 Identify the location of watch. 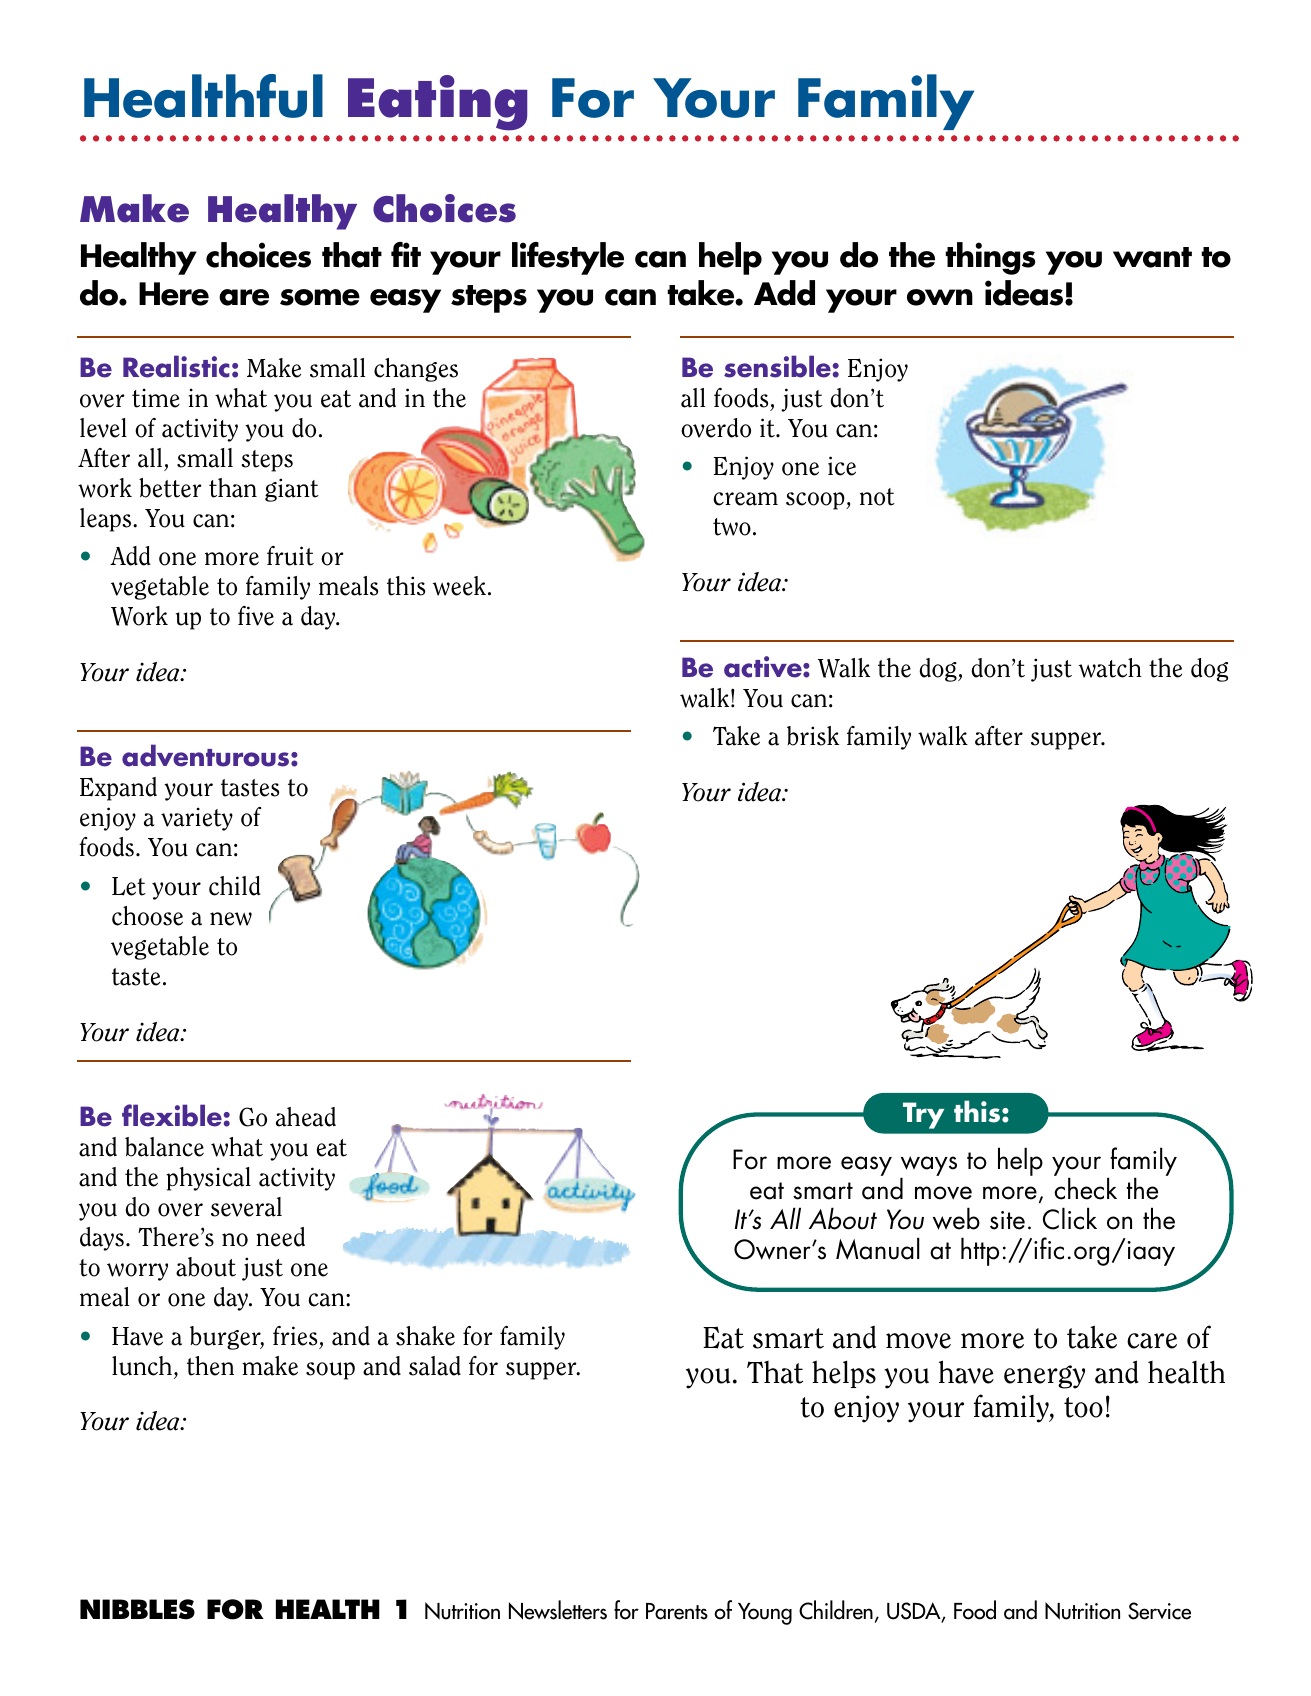
(1110, 668).
